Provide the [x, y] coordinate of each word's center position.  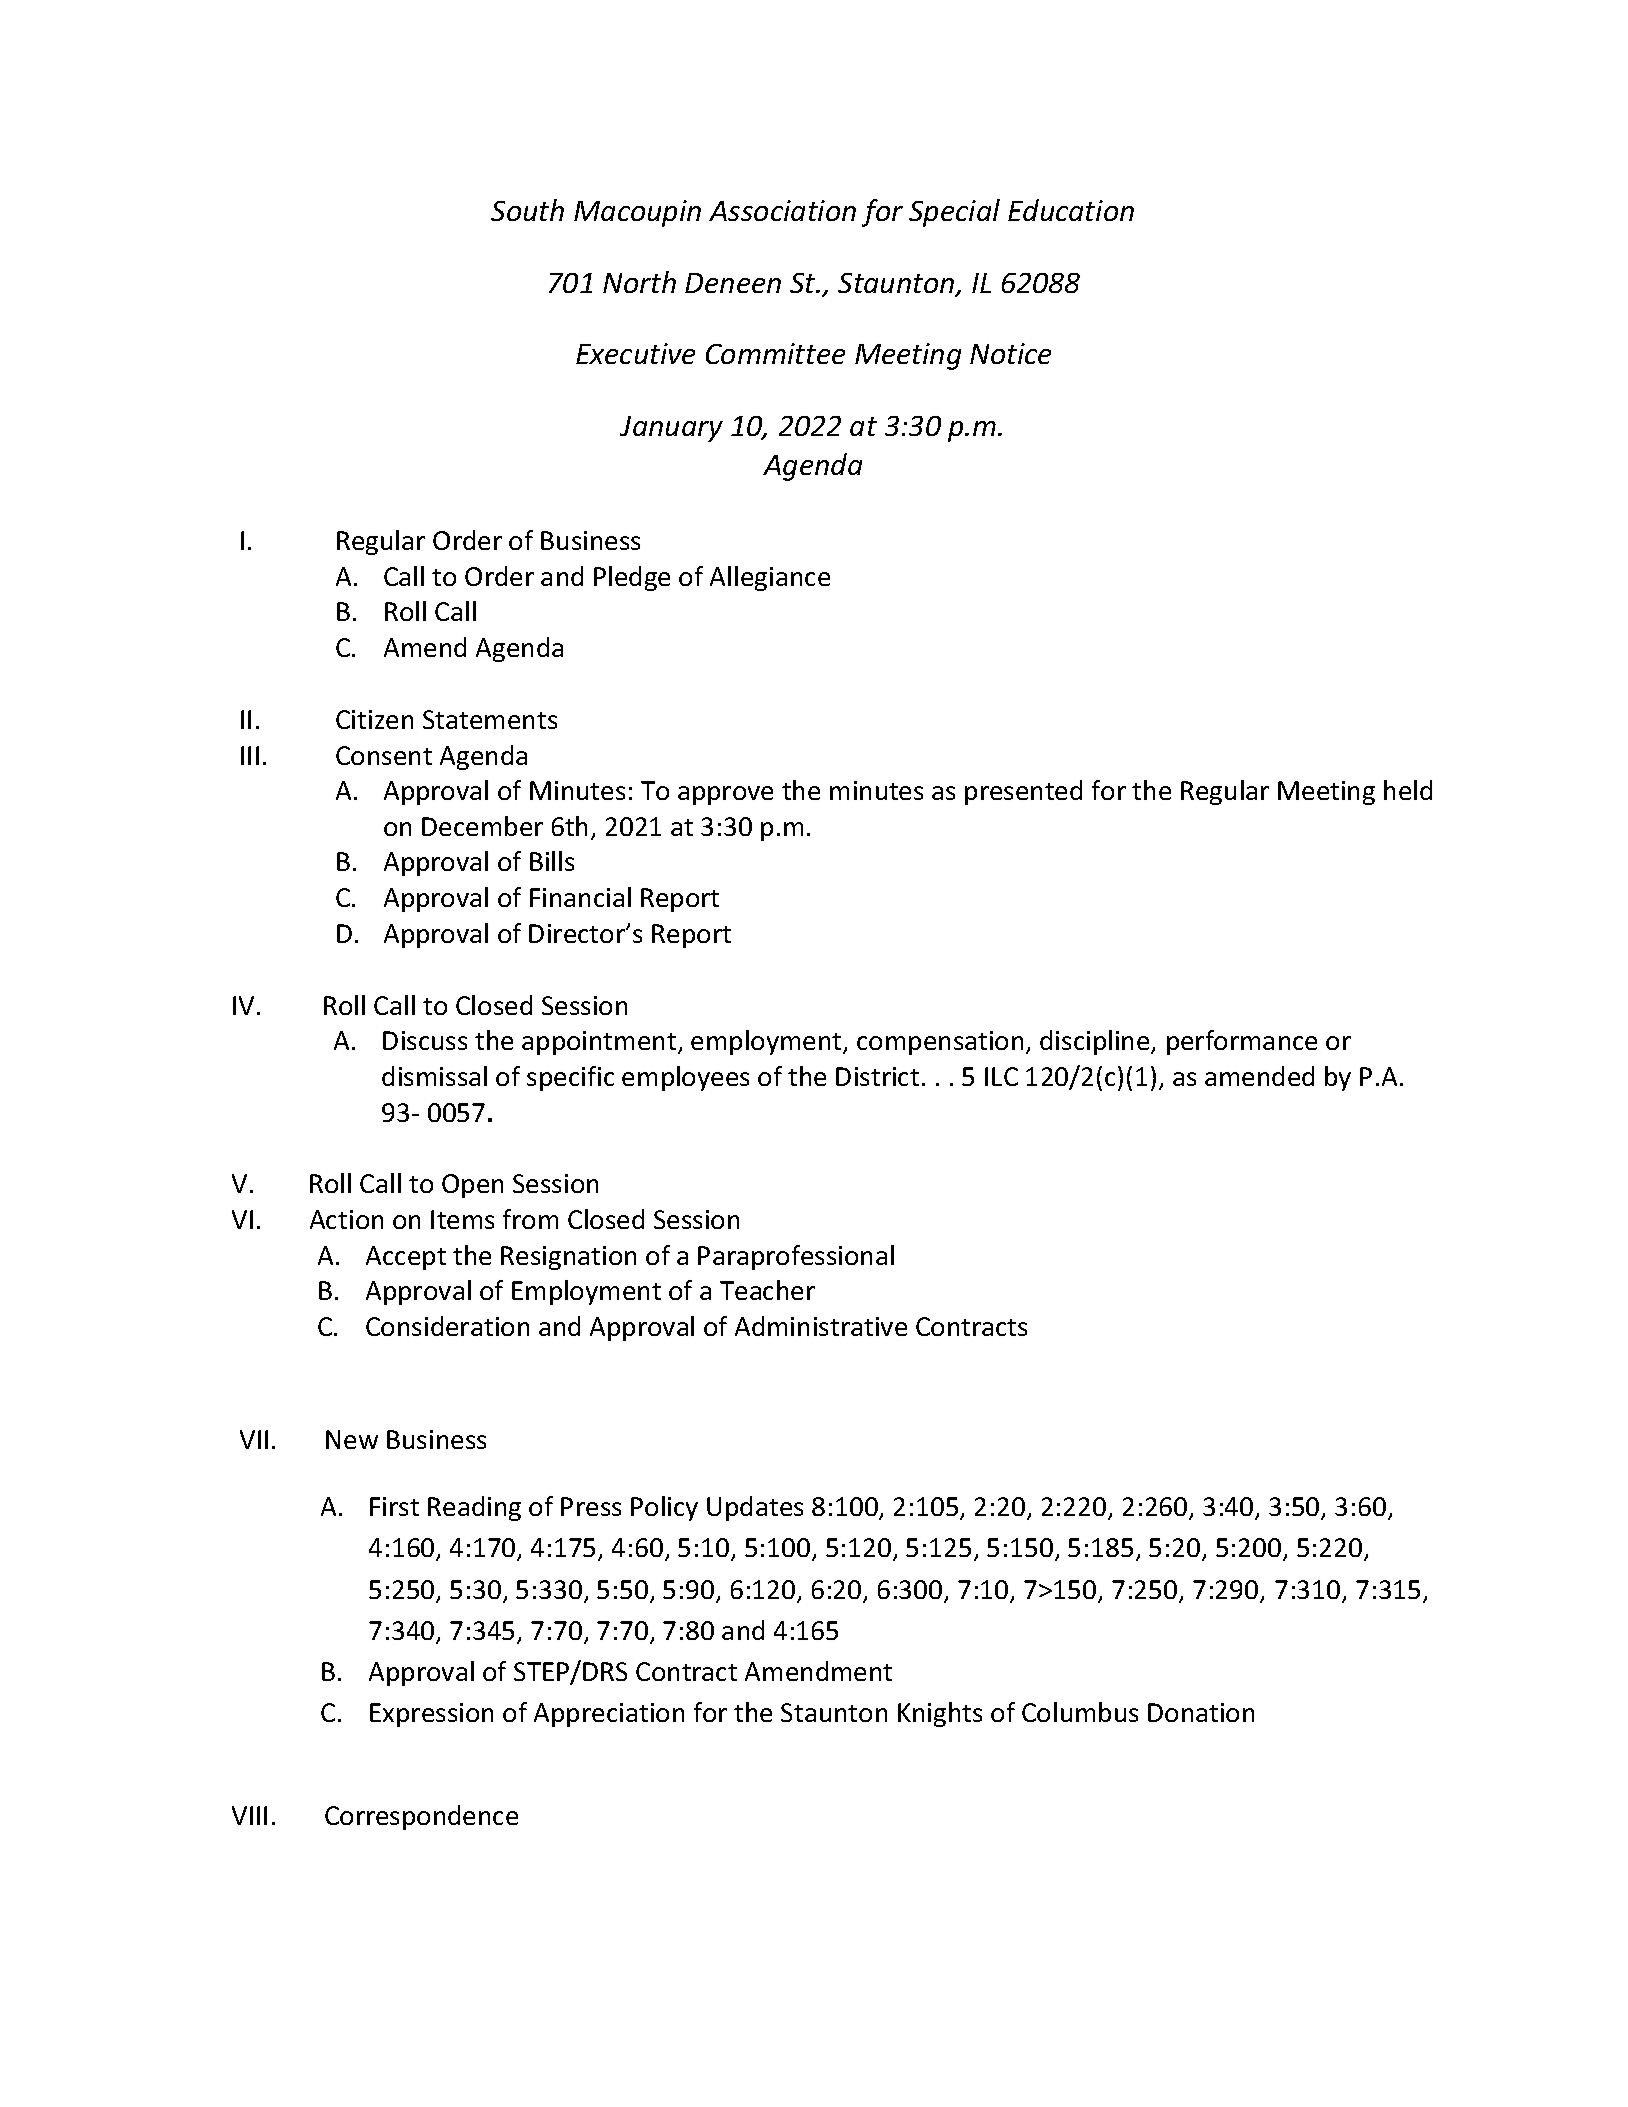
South [527, 210]
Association [782, 210]
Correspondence [421, 1817]
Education [1071, 210]
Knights [940, 1714]
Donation [1201, 1712]
